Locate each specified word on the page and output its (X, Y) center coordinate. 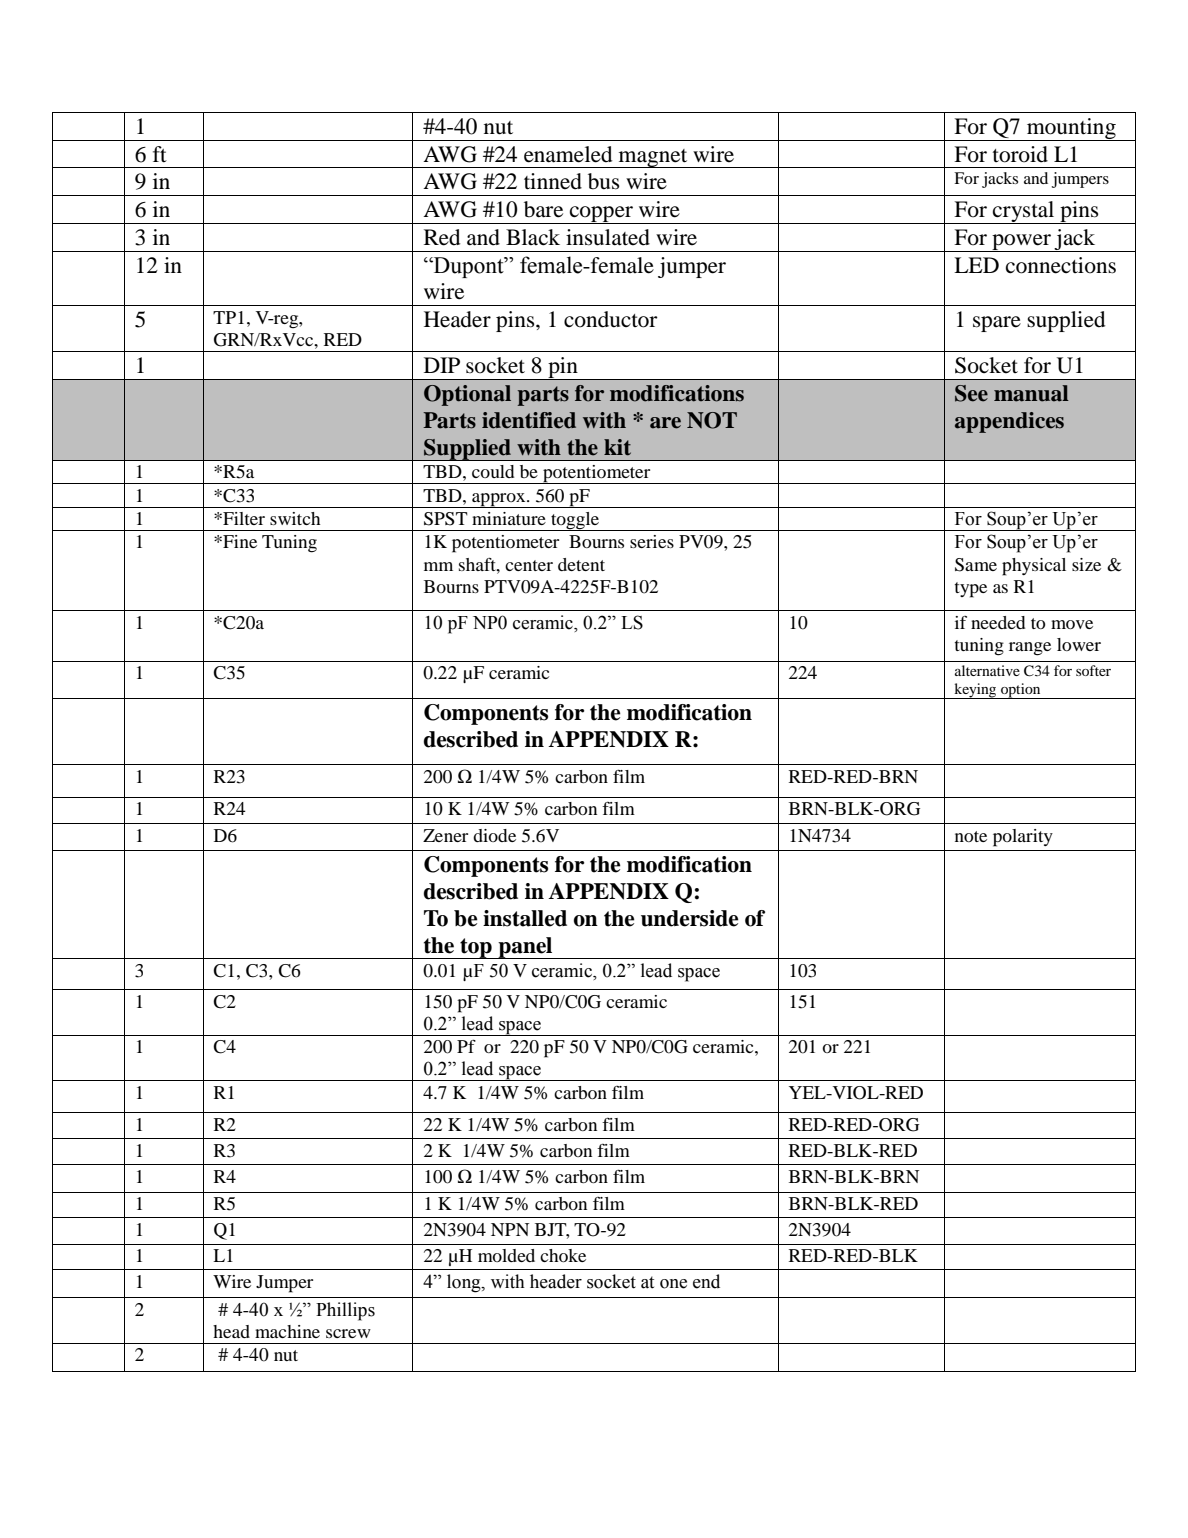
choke (563, 1255)
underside (690, 918)
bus (604, 181)
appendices (1009, 422)
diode (494, 835)
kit (617, 447)
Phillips (345, 1311)
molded (506, 1255)
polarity (1023, 838)
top (476, 948)
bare (543, 209)
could (493, 471)
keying (975, 691)
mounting (1071, 129)
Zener (445, 835)
